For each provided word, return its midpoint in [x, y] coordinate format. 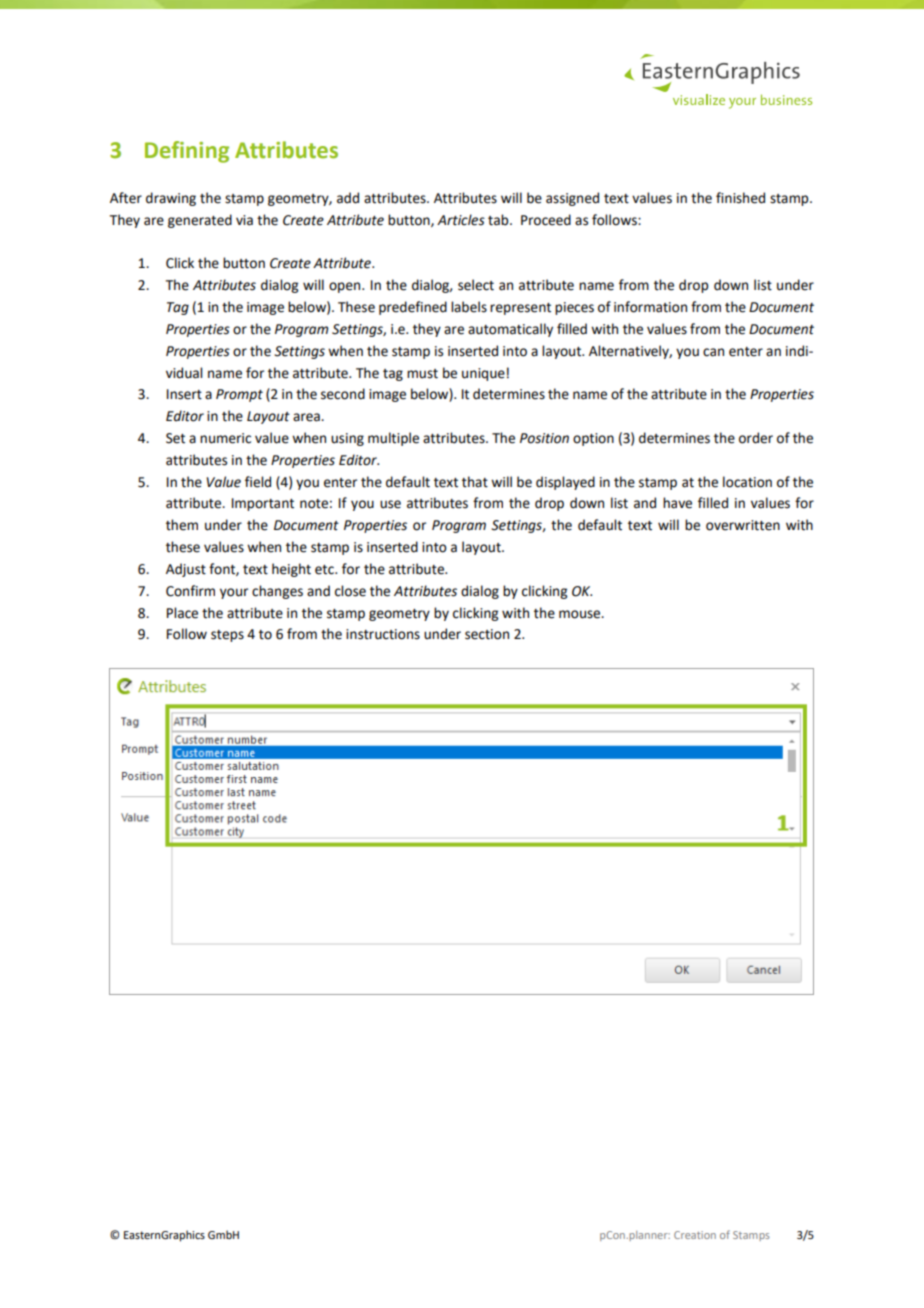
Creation [695, 1235]
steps [227, 636]
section [487, 634]
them [182, 525]
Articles [461, 220]
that [475, 482]
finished [740, 198]
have [677, 503]
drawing [171, 199]
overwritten [743, 525]
